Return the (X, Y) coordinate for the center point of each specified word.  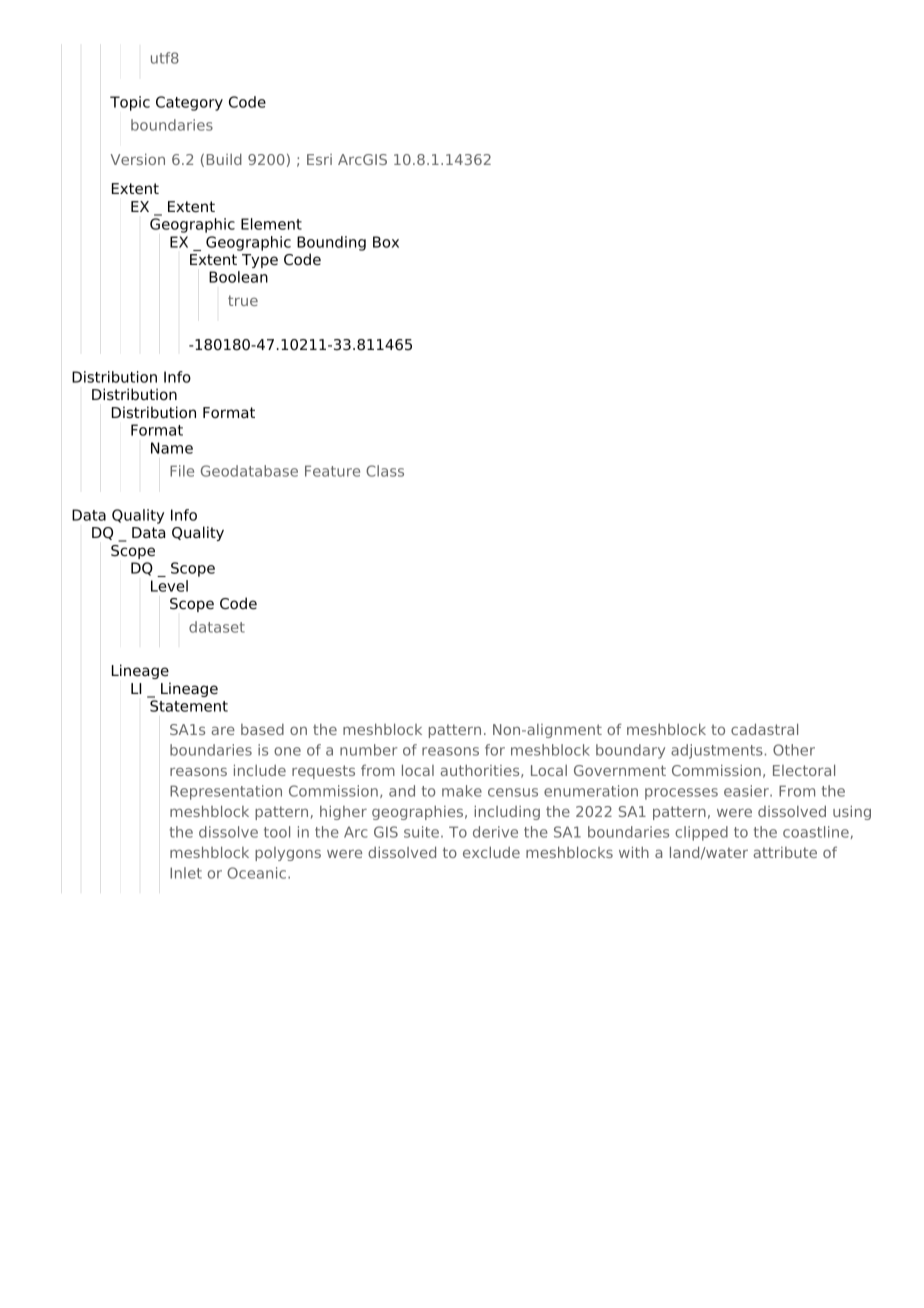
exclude (491, 852)
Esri (319, 159)
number (368, 750)
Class (385, 471)
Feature (332, 471)
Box (386, 242)
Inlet (186, 873)
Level (169, 586)
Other (794, 750)
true (243, 300)
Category (189, 103)
